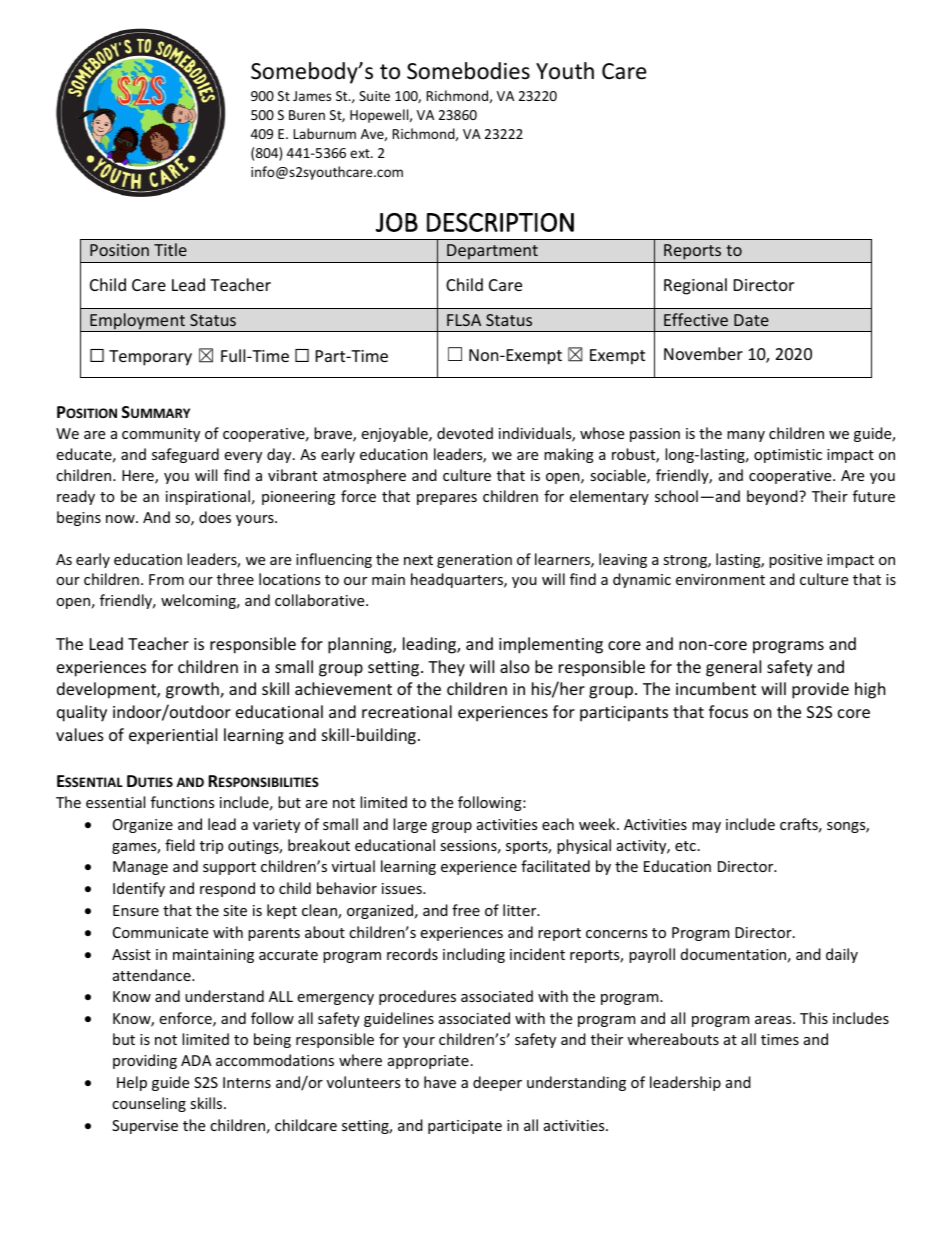  I want to click on focus, so click(728, 711).
